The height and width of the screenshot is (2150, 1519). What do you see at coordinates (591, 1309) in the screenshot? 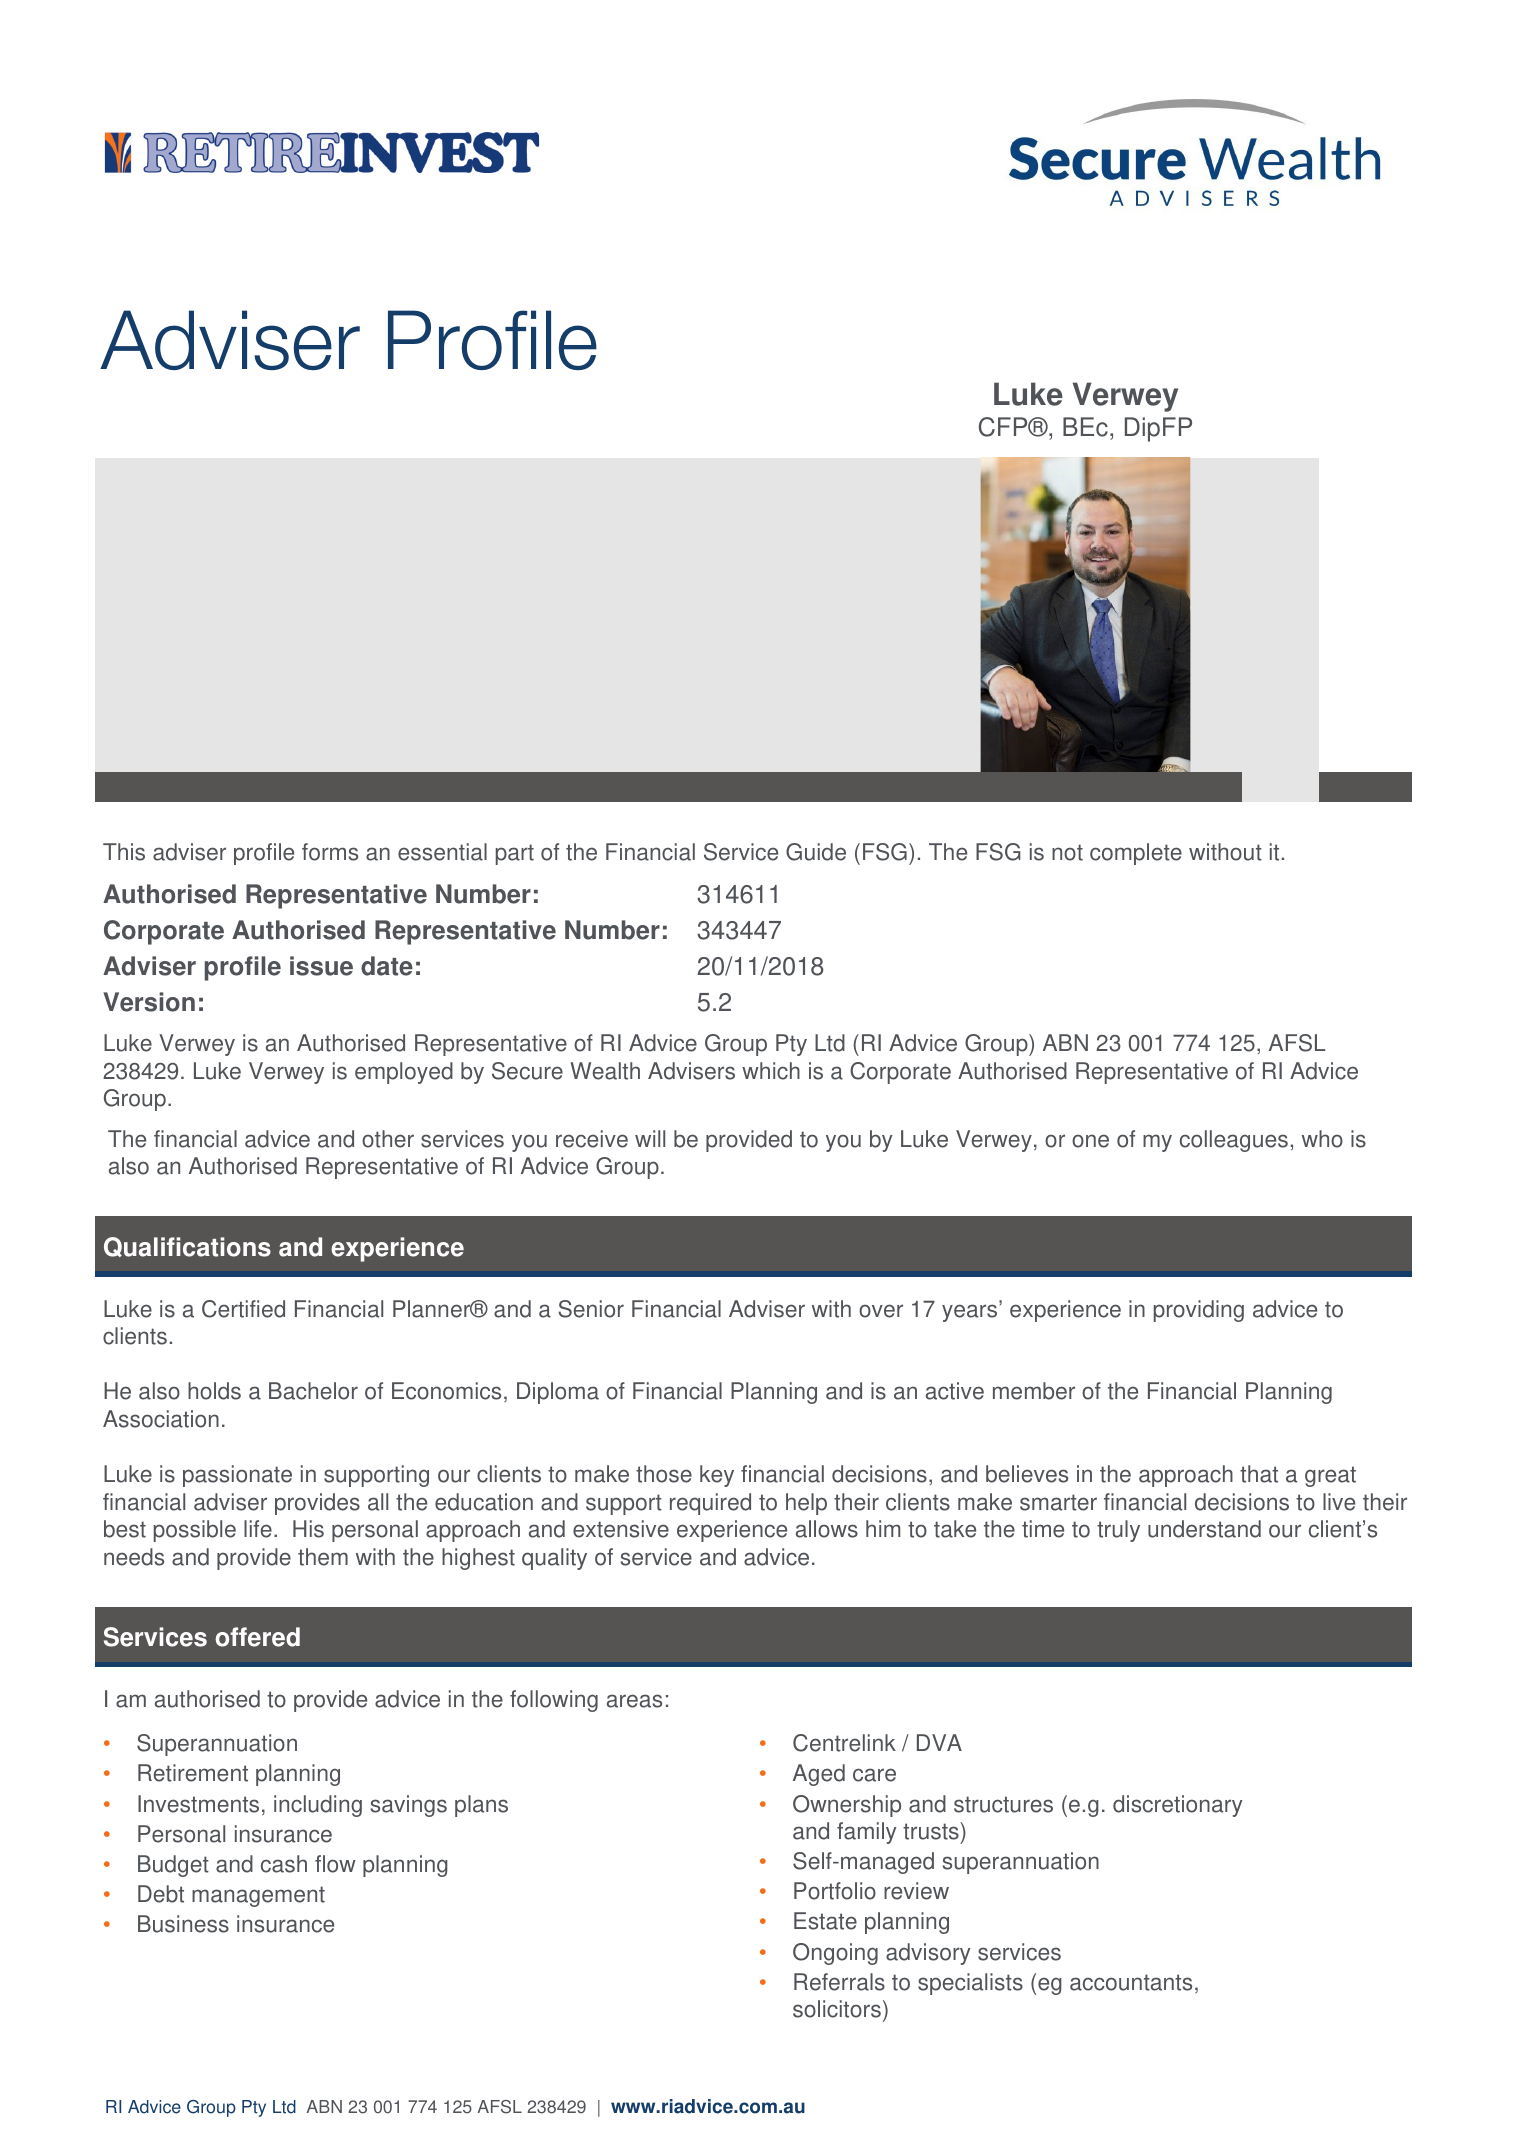
I see `Senior` at bounding box center [591, 1309].
